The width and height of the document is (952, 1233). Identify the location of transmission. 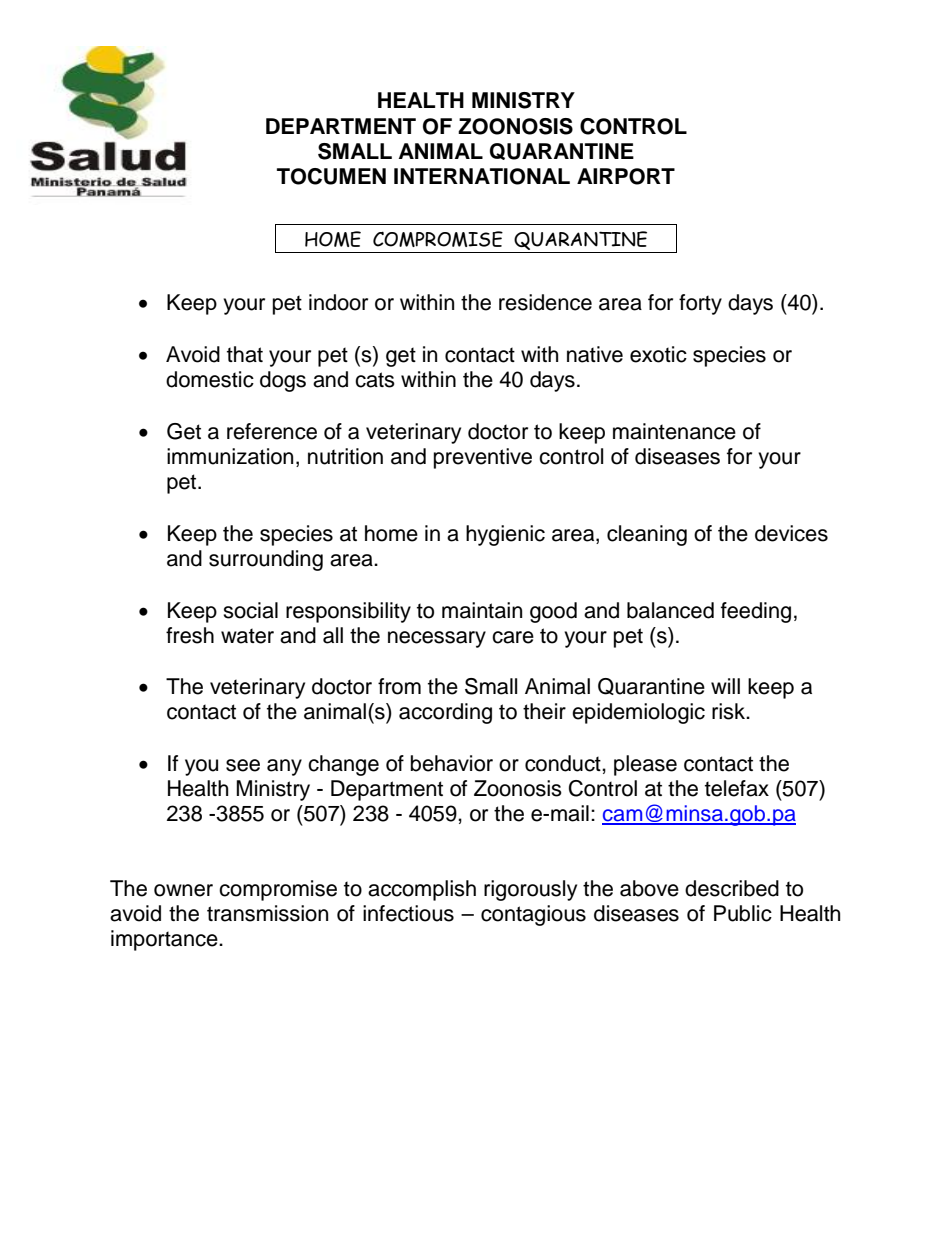
(267, 913).
